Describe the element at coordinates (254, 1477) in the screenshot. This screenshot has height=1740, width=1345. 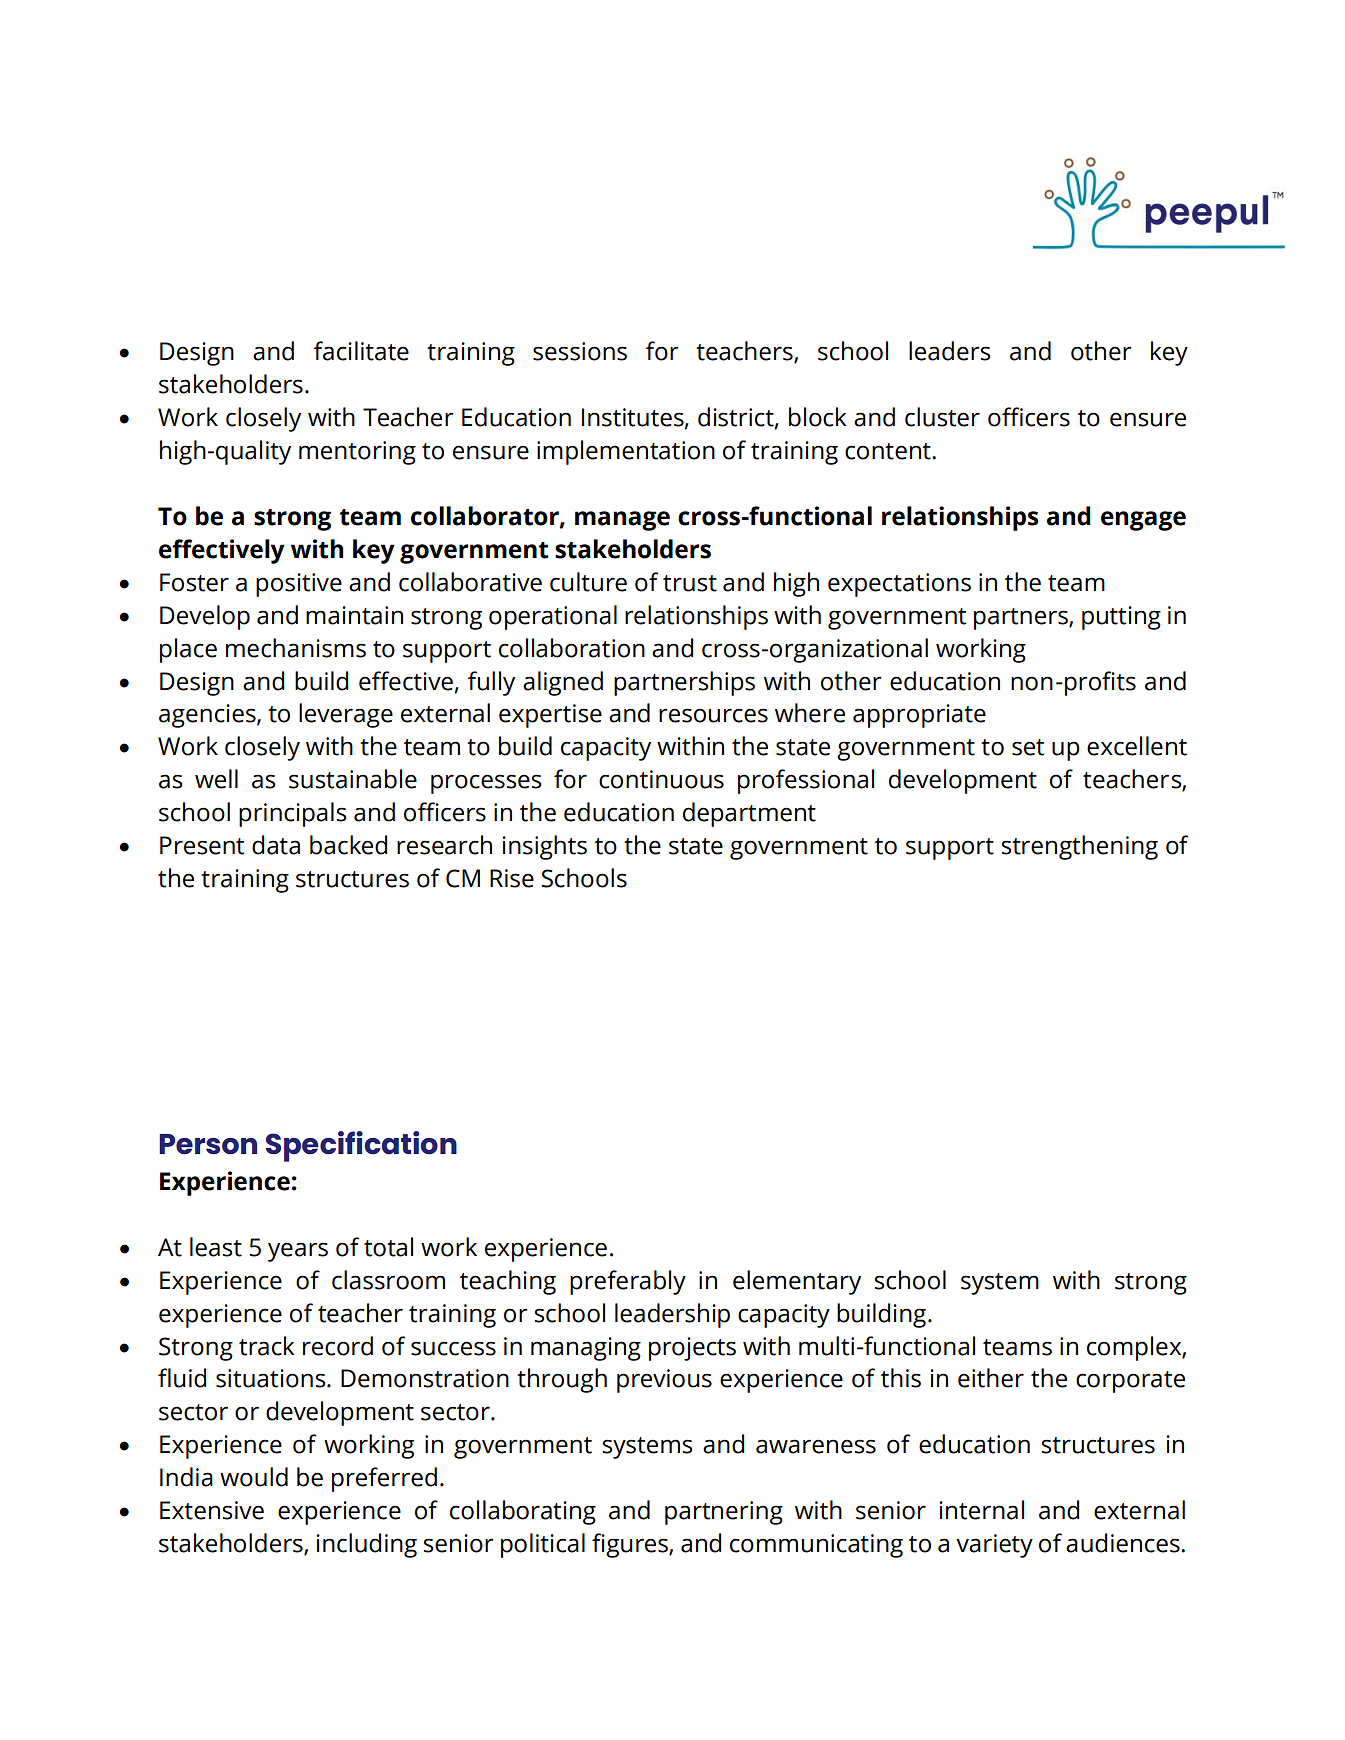
I see `would` at that location.
